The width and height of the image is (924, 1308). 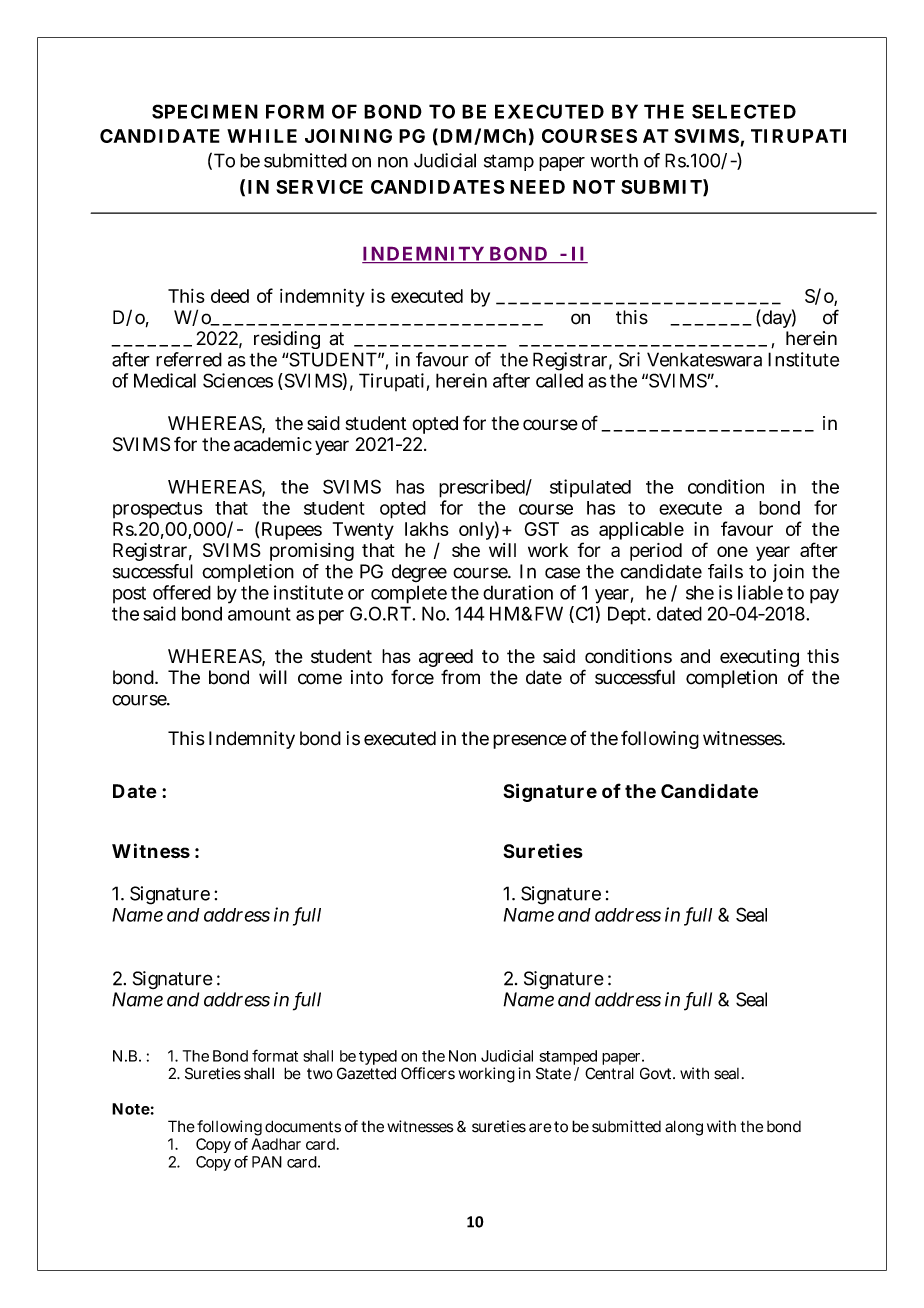 I want to click on executing, so click(x=759, y=658).
